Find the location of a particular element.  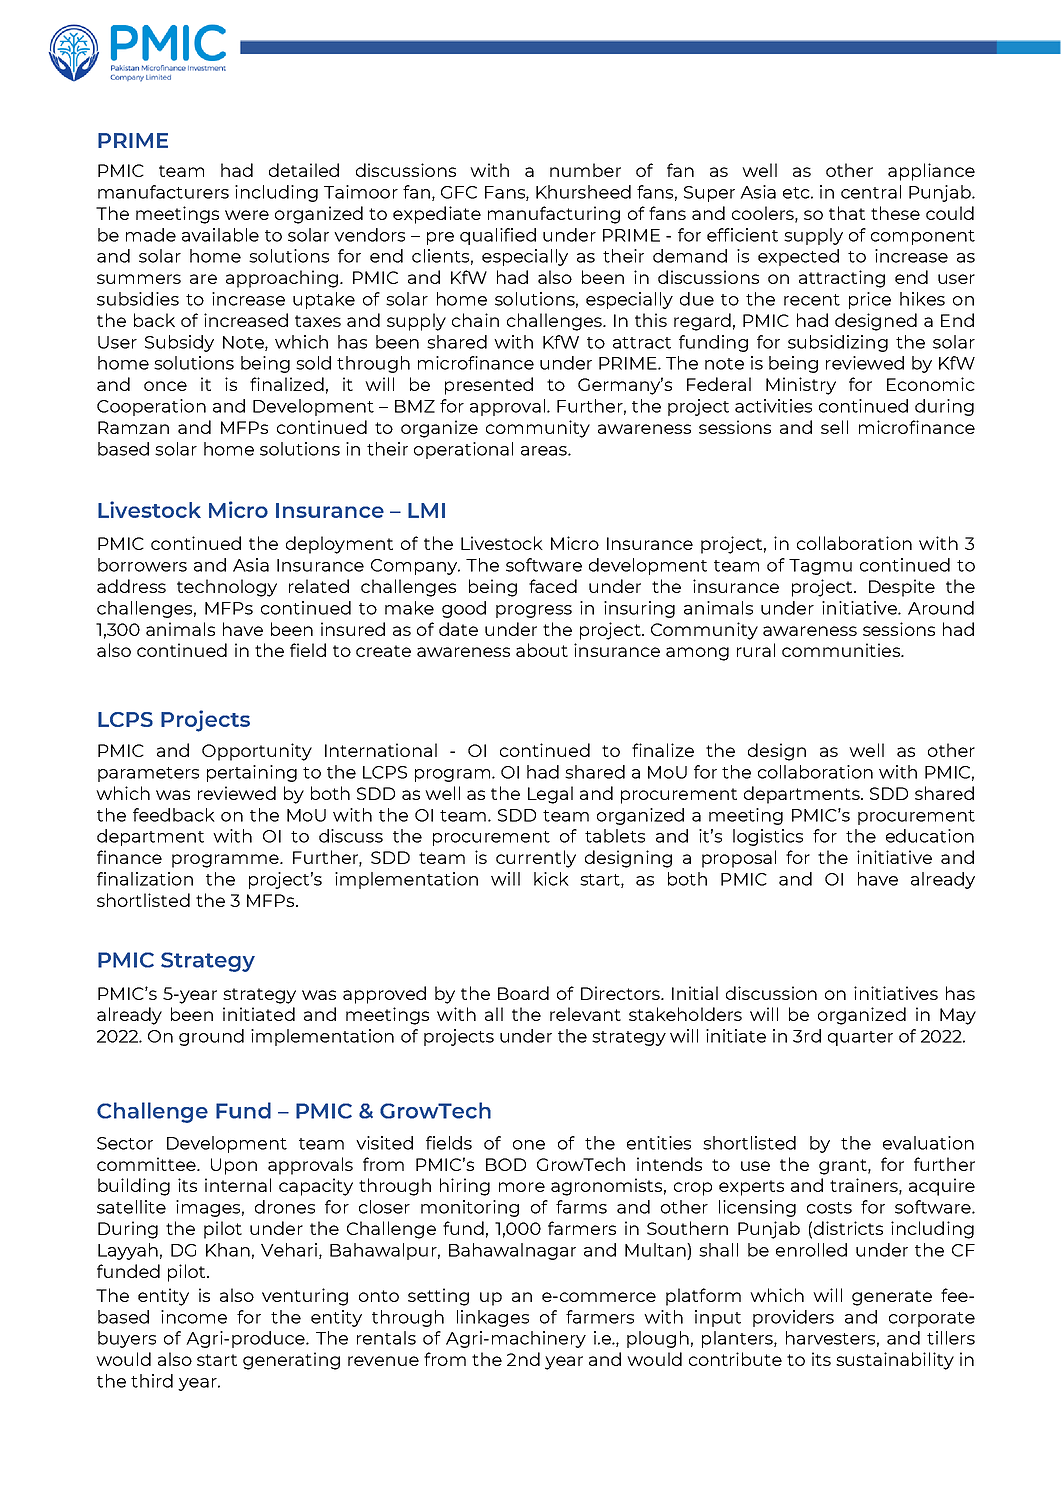

pertaining is located at coordinates (252, 773).
